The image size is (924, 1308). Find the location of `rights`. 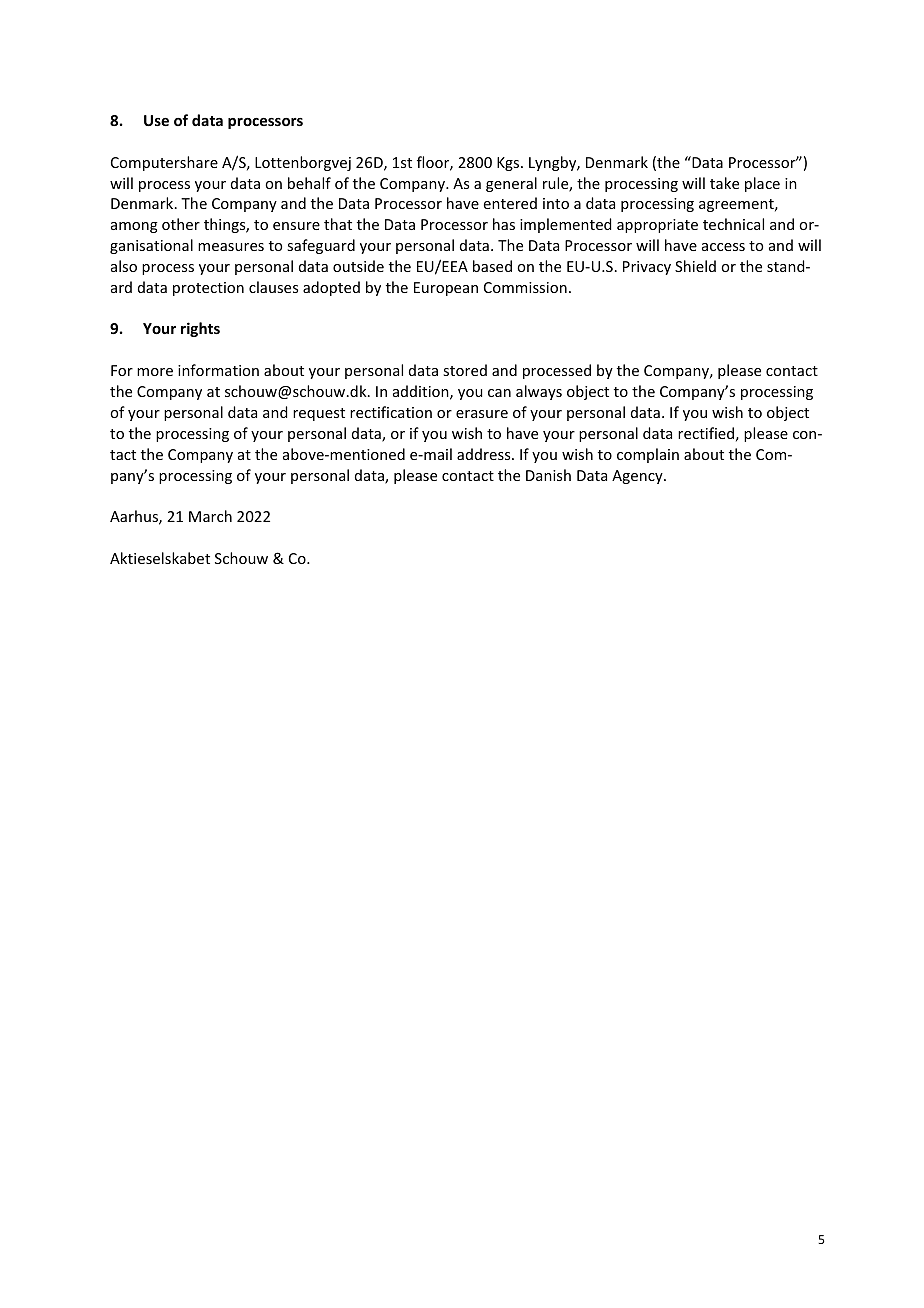

rights is located at coordinates (200, 329).
